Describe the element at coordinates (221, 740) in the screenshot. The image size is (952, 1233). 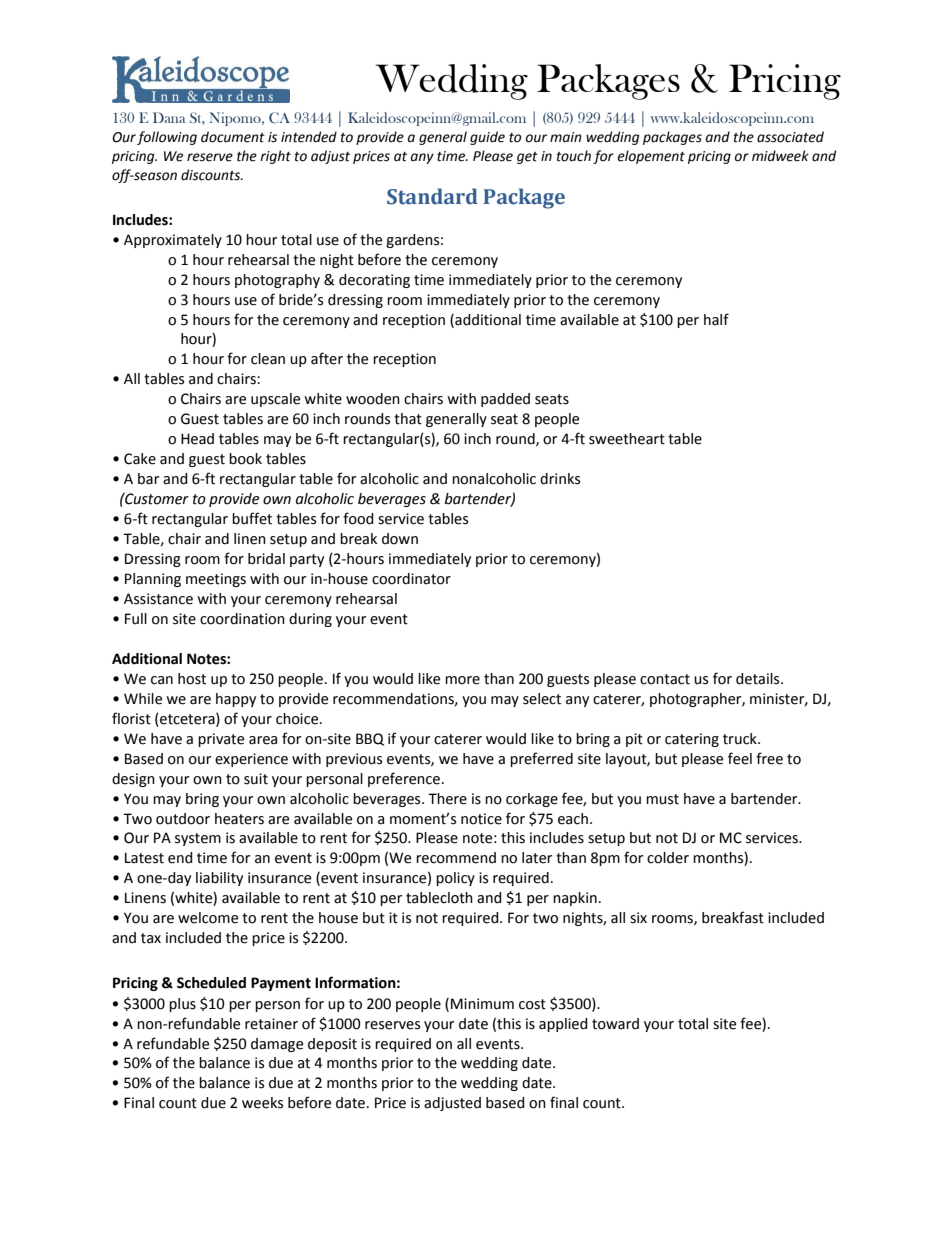
I see `private` at that location.
